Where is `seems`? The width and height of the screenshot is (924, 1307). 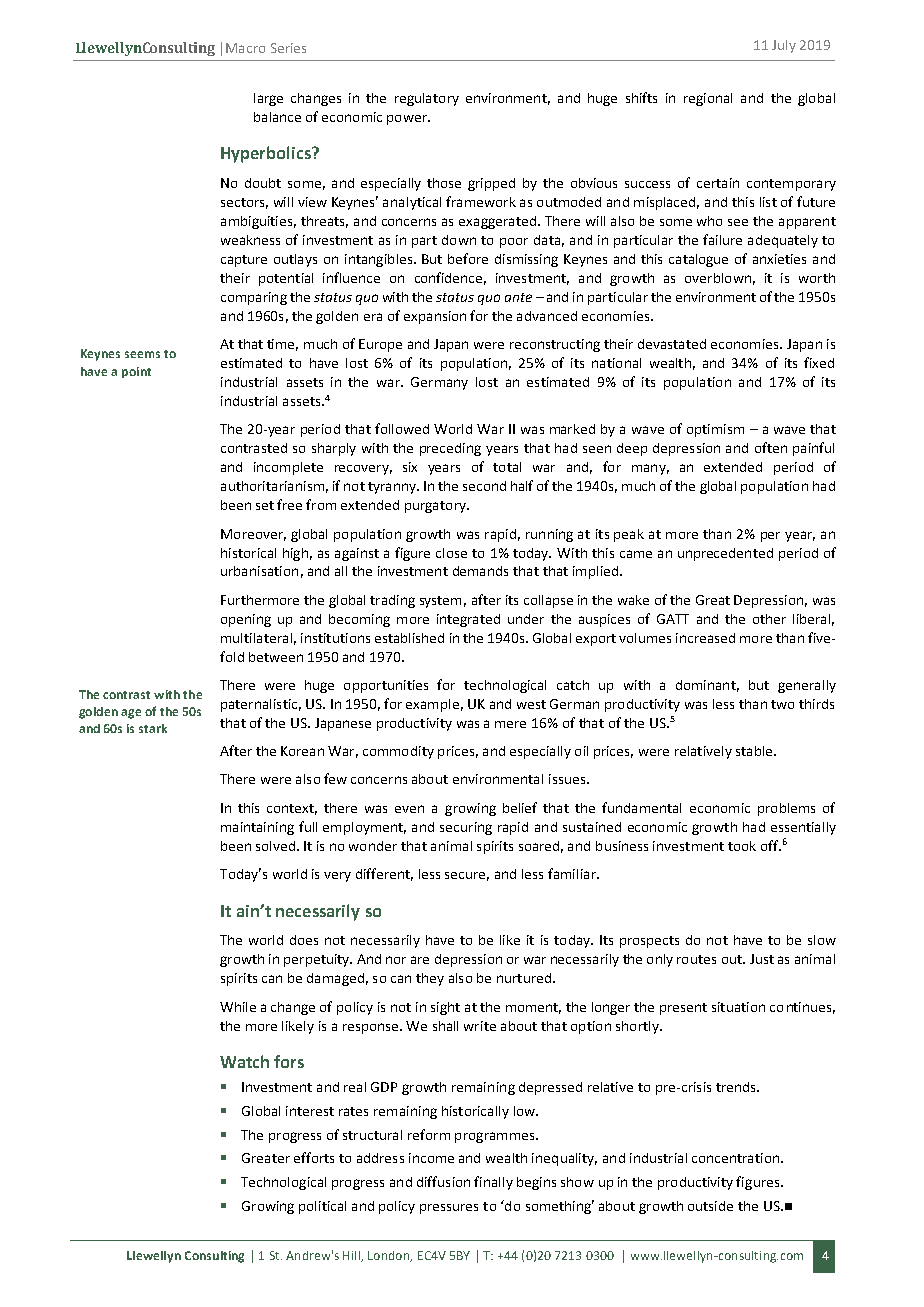
seems is located at coordinates (142, 354).
